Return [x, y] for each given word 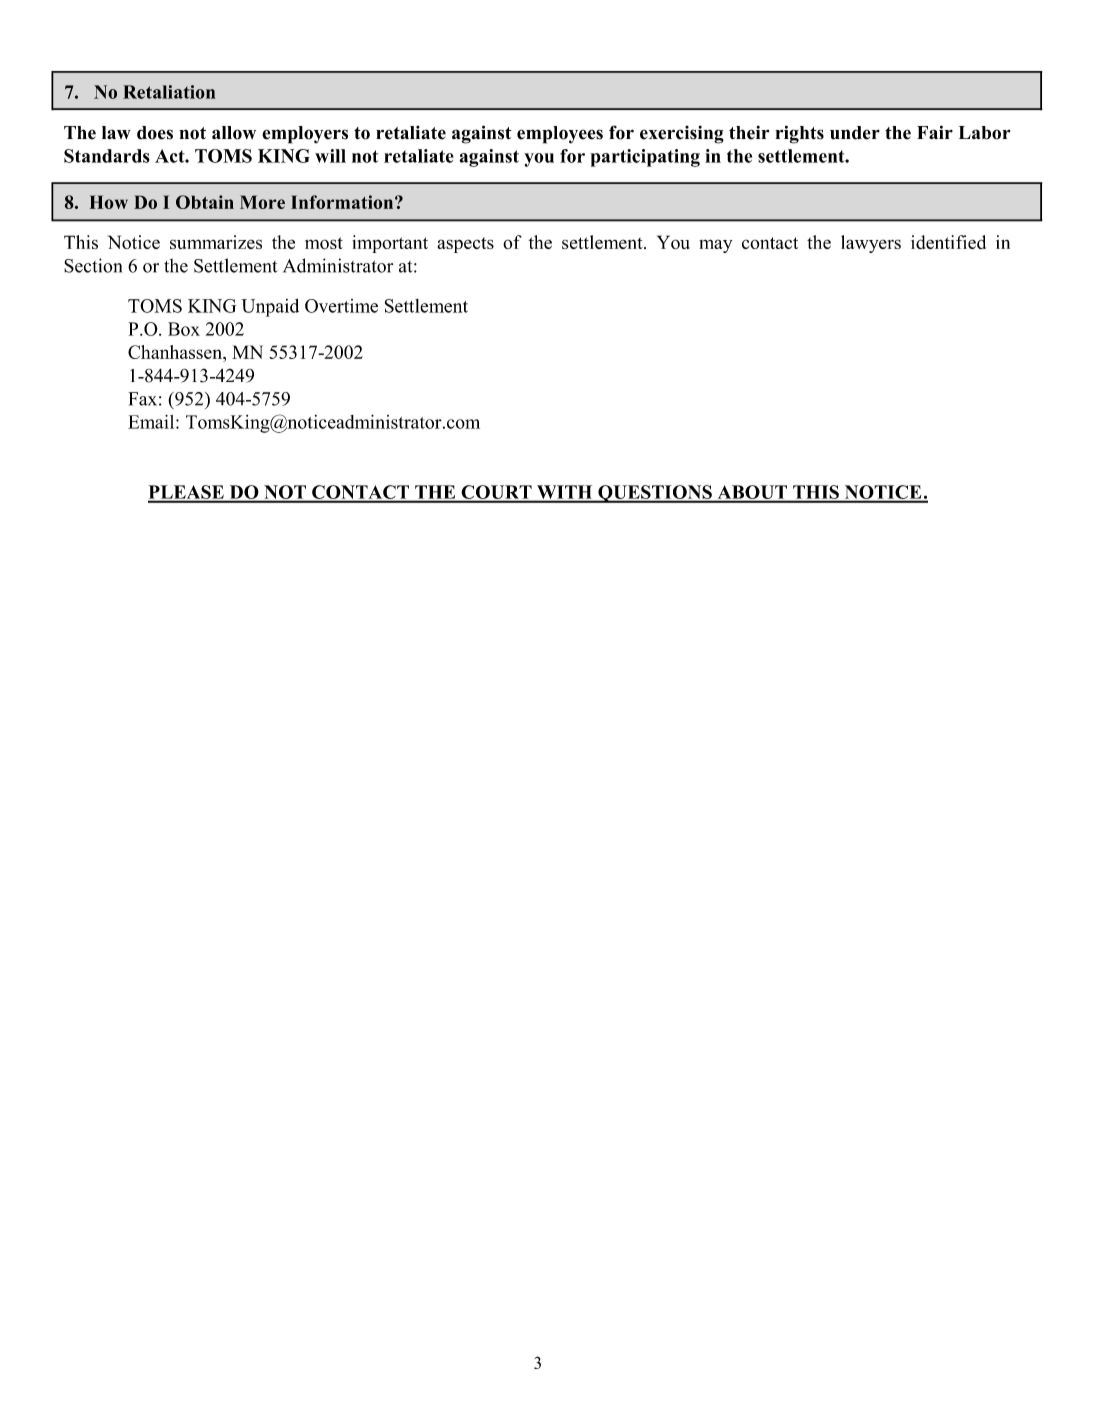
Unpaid [270, 307]
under [855, 133]
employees [560, 135]
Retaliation [169, 92]
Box [184, 329]
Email [152, 422]
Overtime [341, 306]
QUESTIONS [655, 494]
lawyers [871, 244]
